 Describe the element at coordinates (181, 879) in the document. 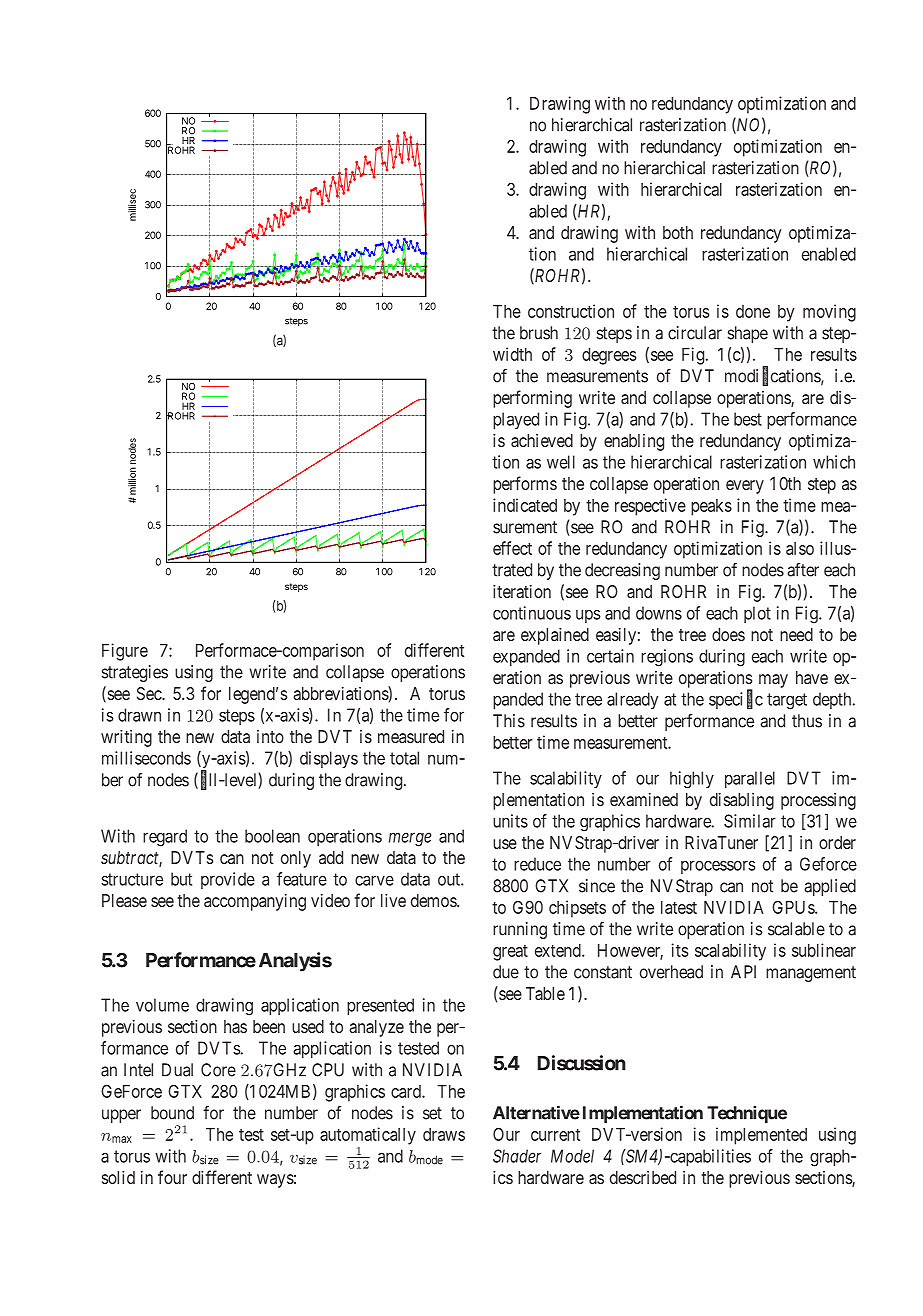

I see `but` at that location.
